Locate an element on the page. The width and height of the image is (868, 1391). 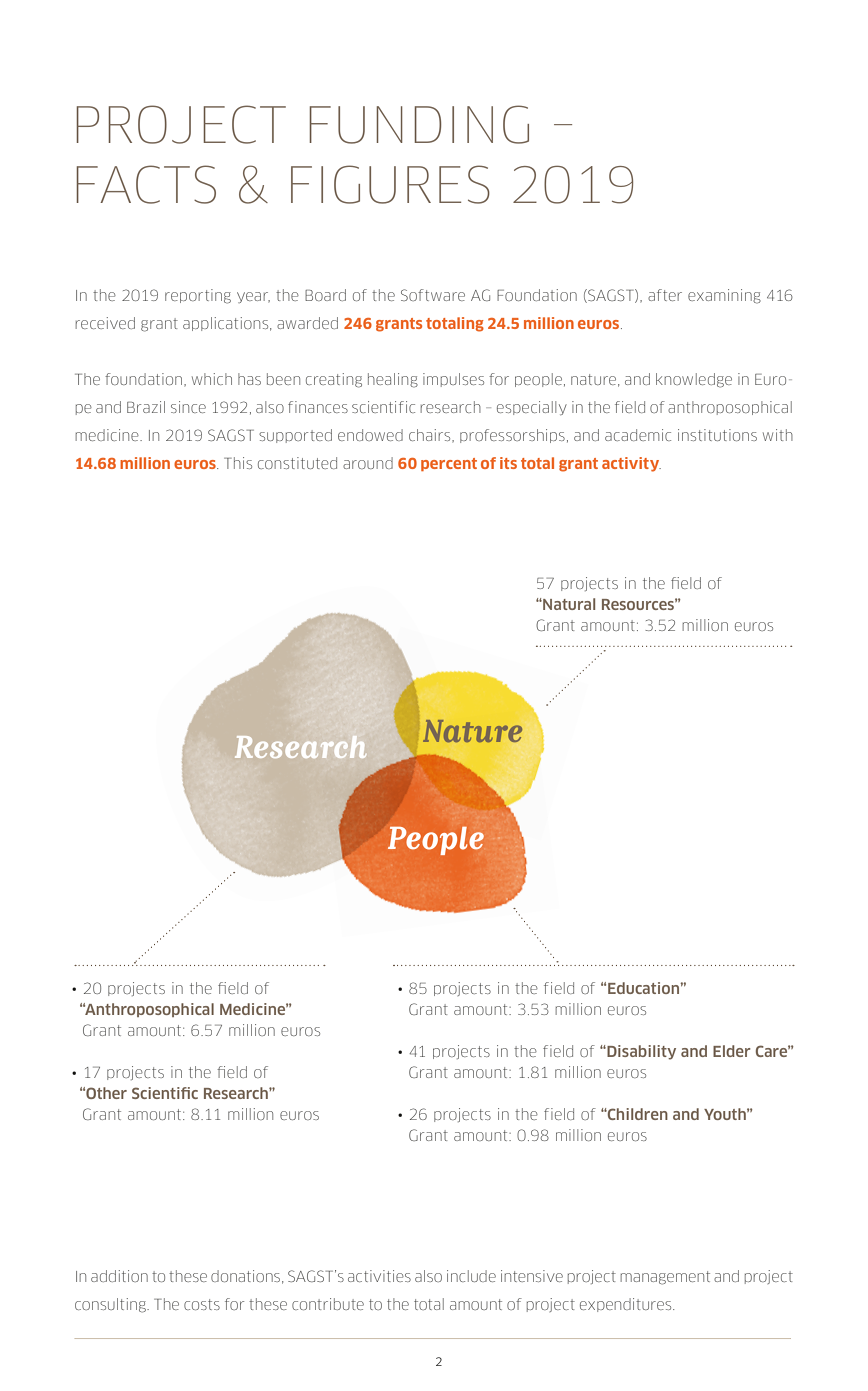
This is located at coordinates (238, 463).
